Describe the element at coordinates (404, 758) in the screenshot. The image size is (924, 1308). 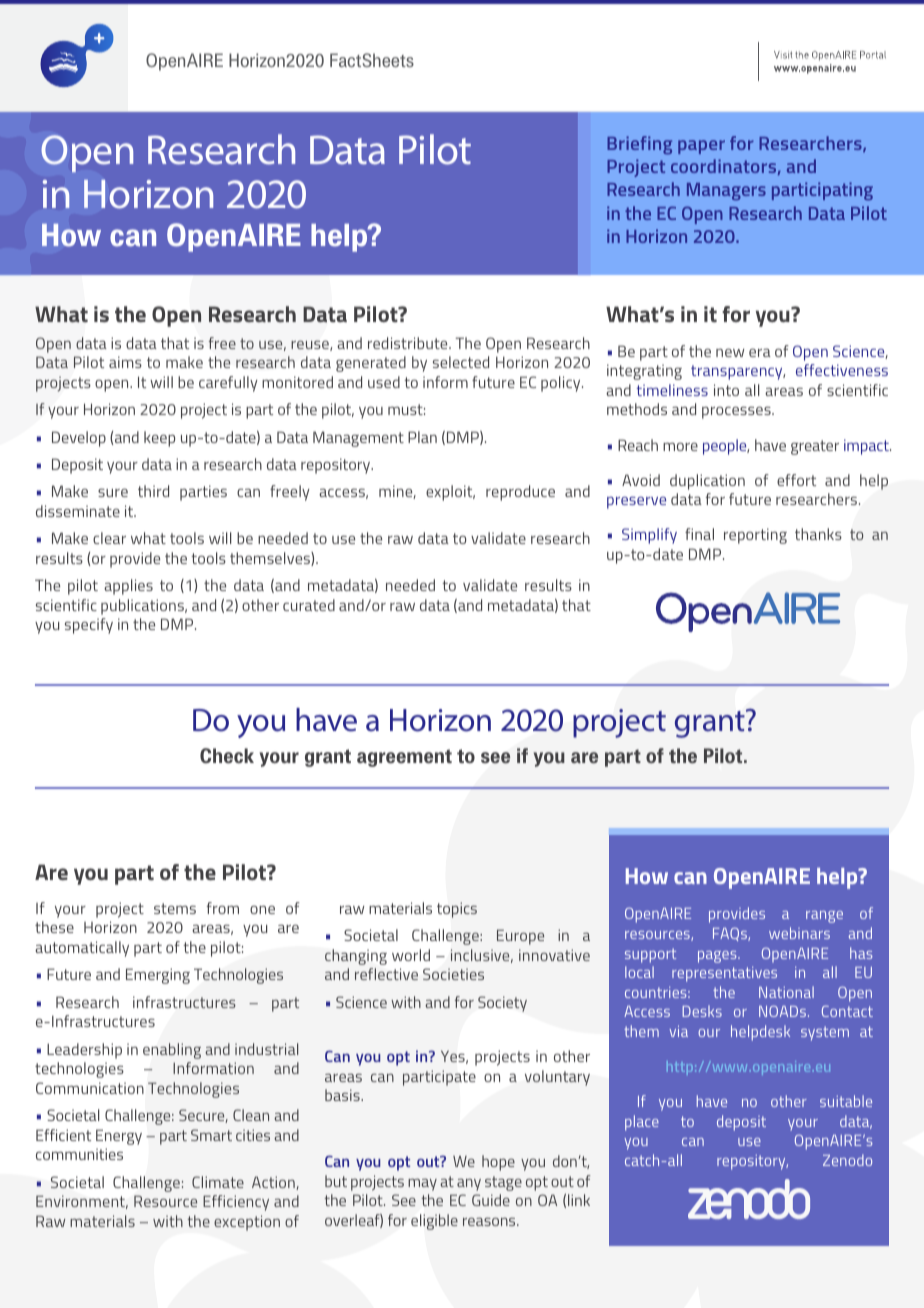
I see `agreement` at that location.
